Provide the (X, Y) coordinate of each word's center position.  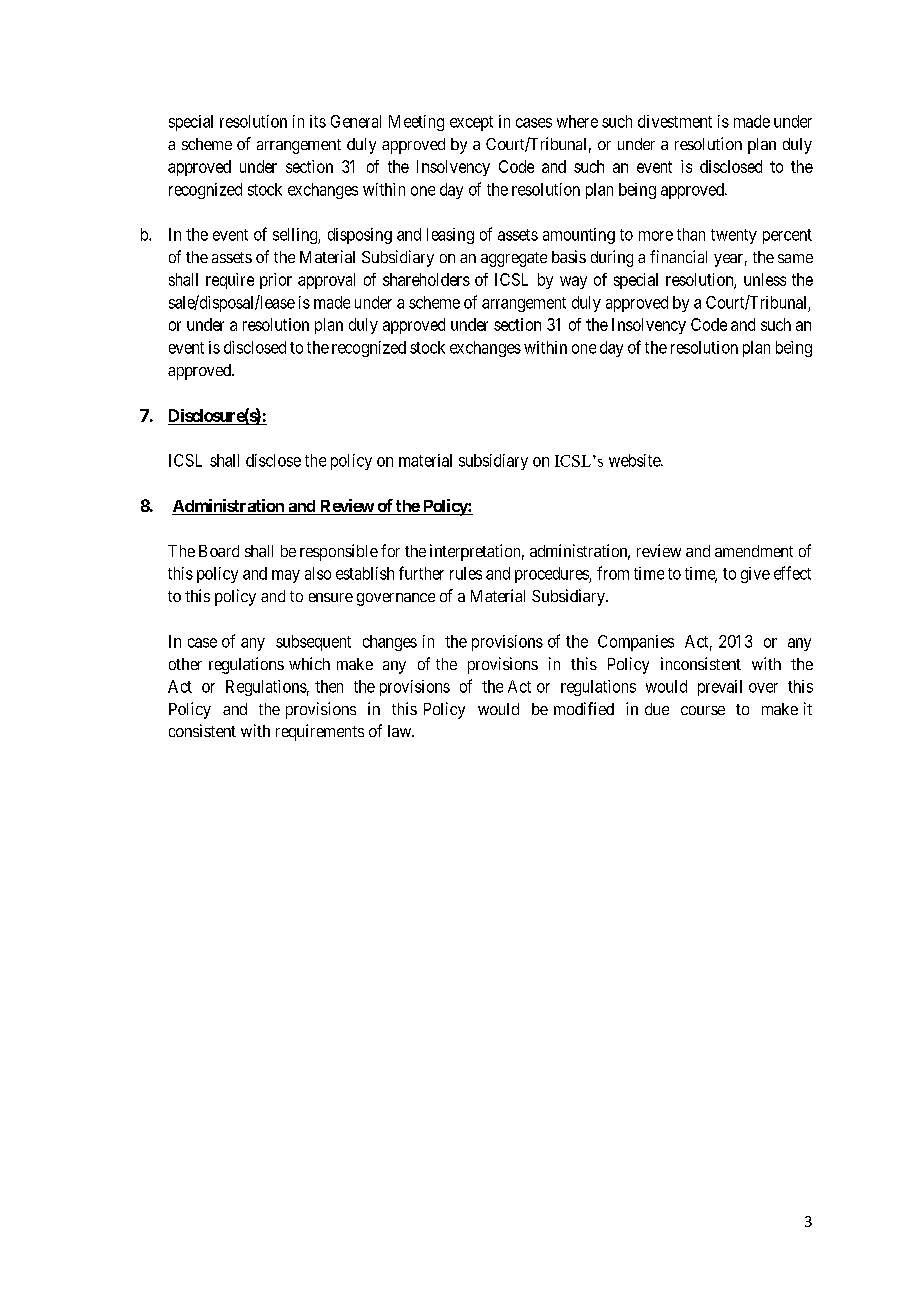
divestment (675, 121)
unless (765, 279)
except (471, 123)
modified (584, 708)
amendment (754, 551)
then (329, 686)
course (703, 710)
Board (219, 551)
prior (276, 281)
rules (466, 573)
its (318, 121)
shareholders (426, 279)
